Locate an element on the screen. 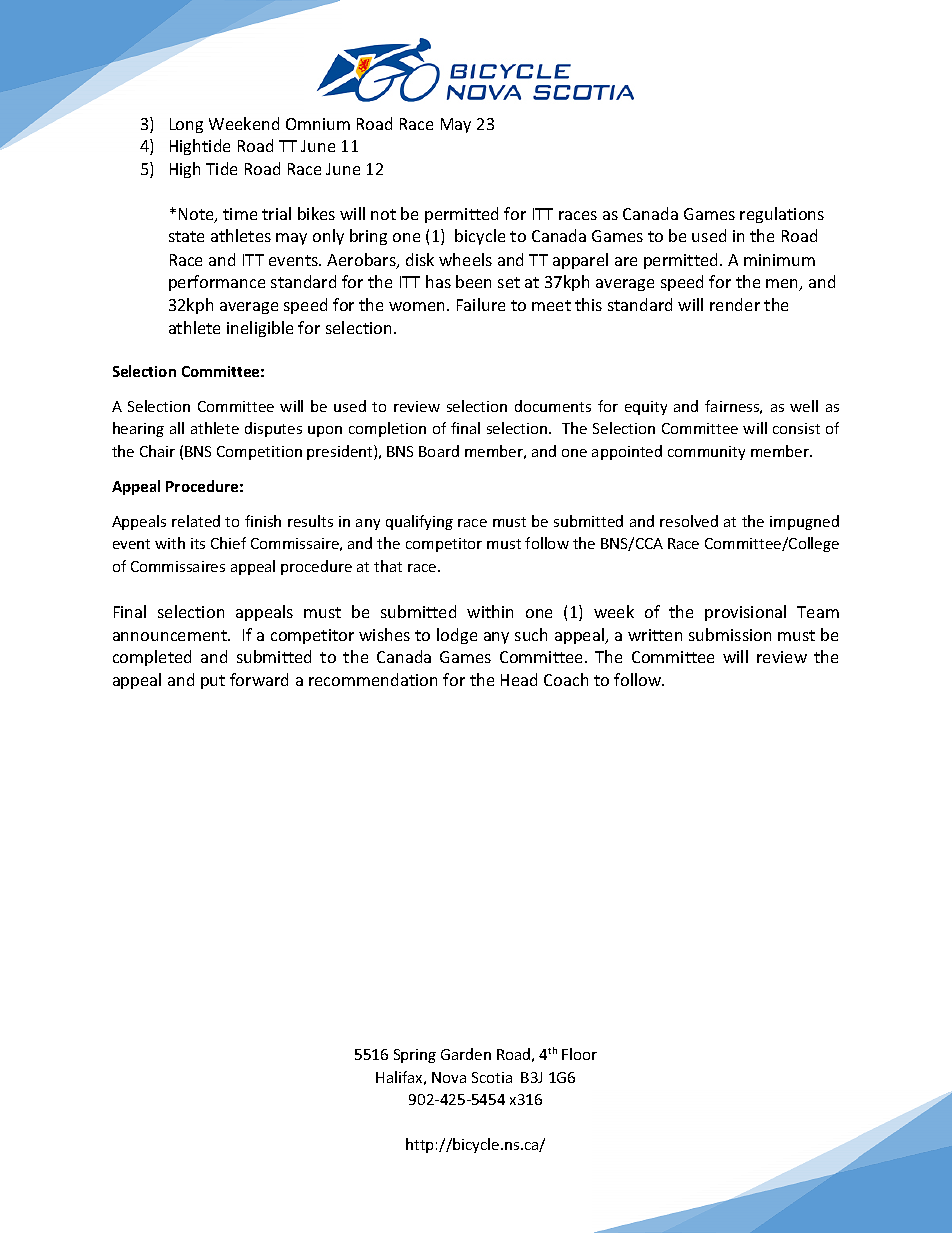 This screenshot has width=952, height=1233. forward is located at coordinates (259, 679).
